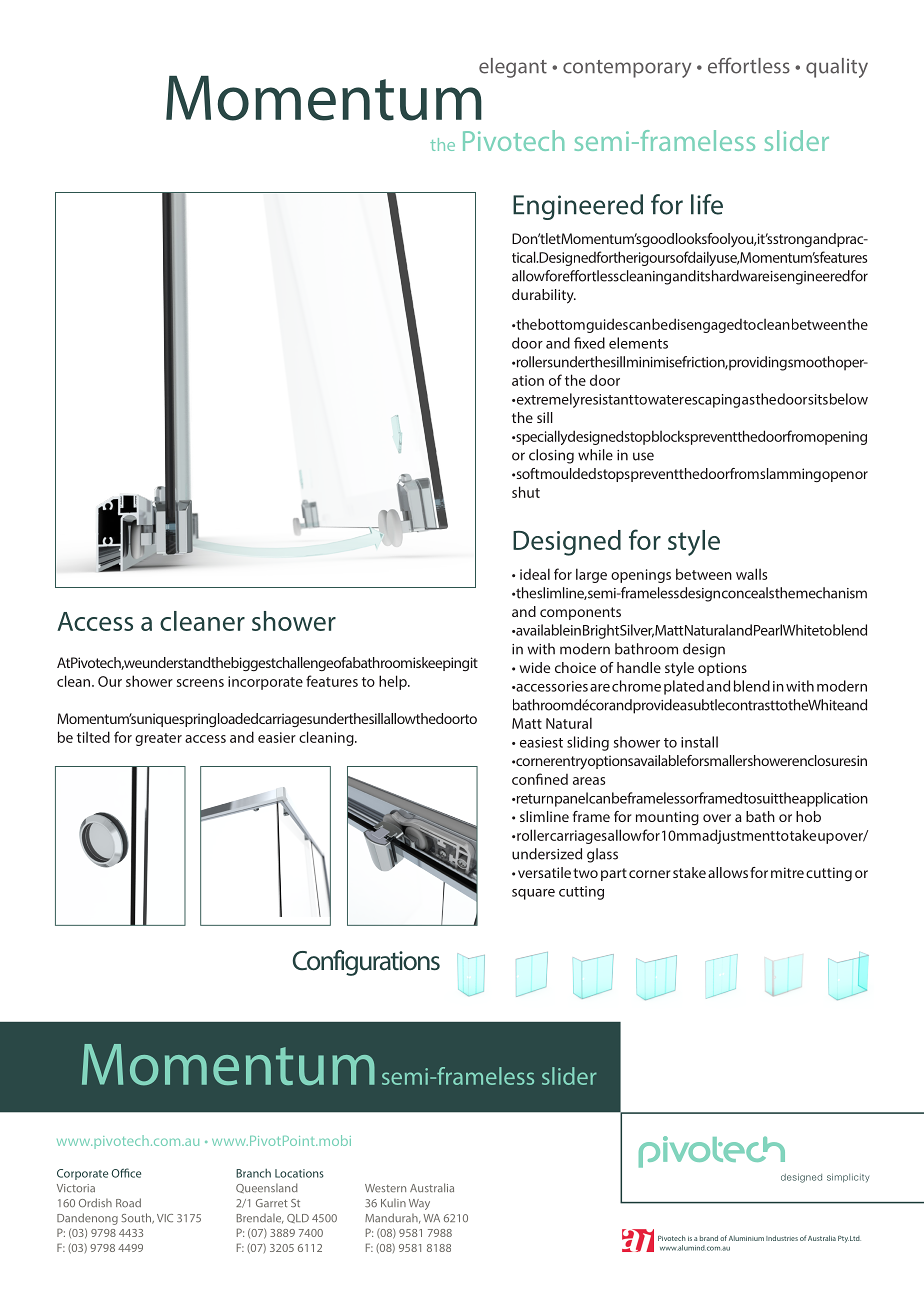  Describe the element at coordinates (128, 1202) in the page. I see `Road` at that location.
